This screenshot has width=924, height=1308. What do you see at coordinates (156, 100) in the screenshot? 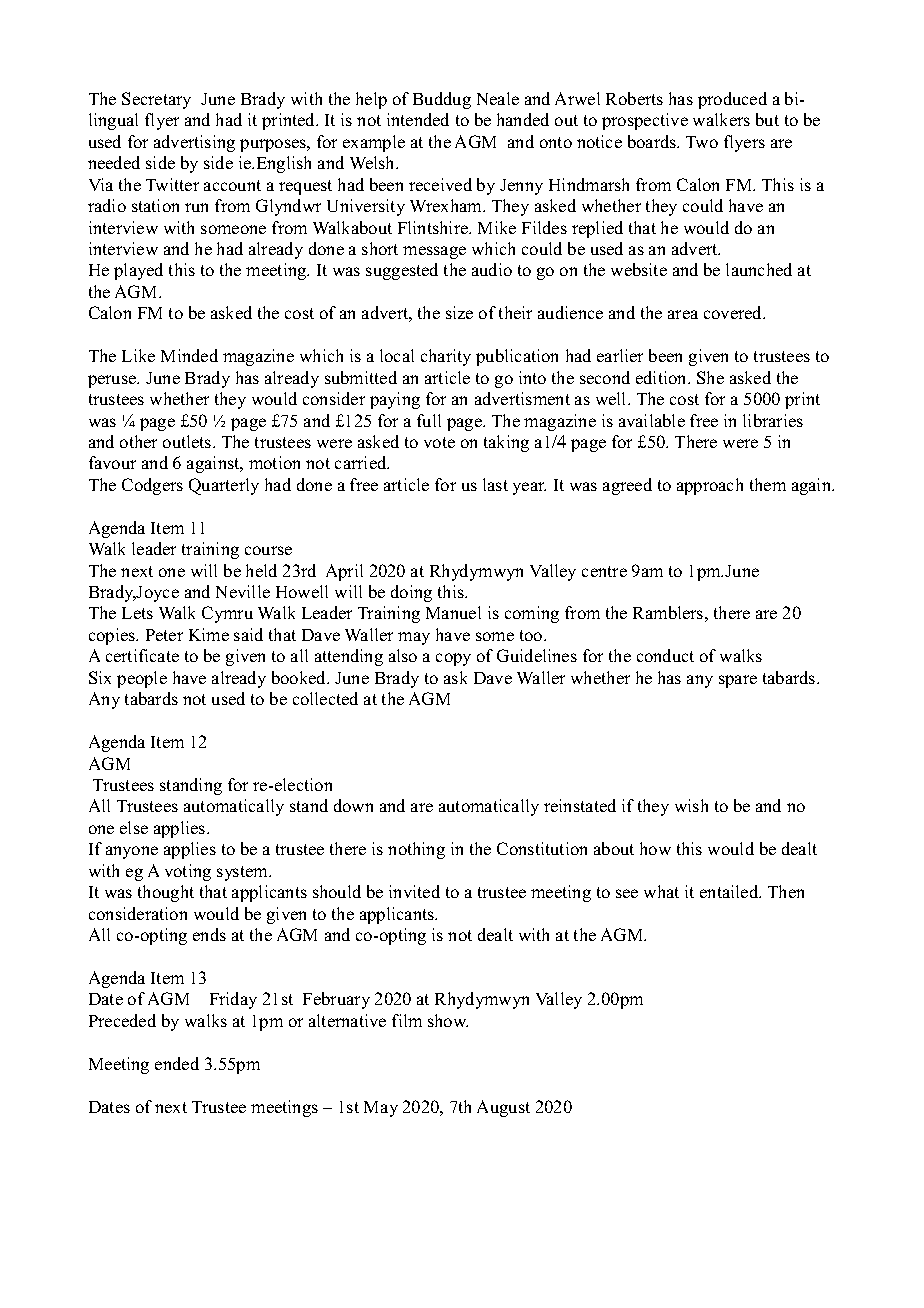
I see `Secretary` at bounding box center [156, 100].
